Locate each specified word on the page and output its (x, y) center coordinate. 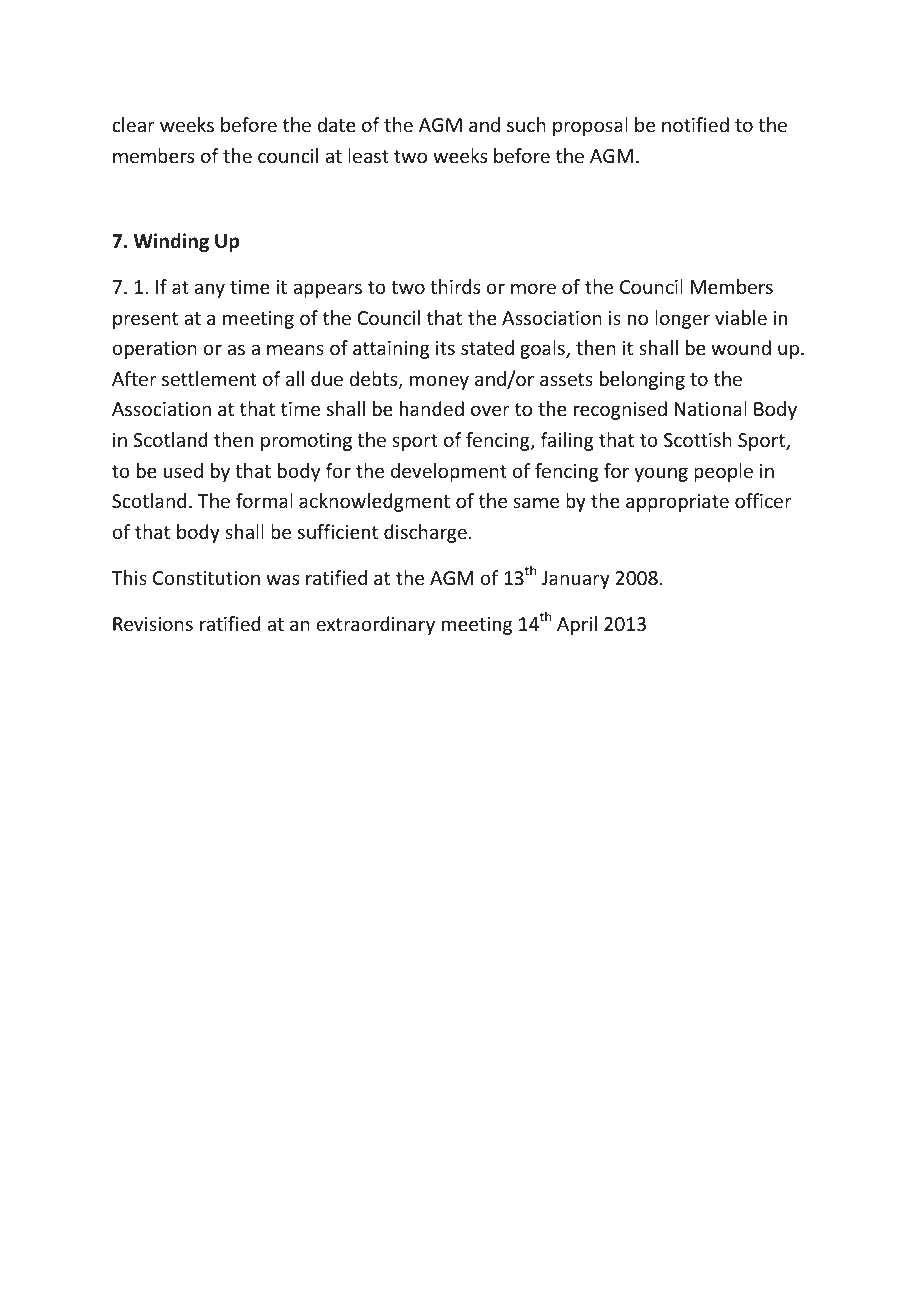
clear (133, 124)
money (439, 382)
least (368, 155)
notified (695, 124)
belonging (642, 380)
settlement (209, 378)
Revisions (153, 624)
